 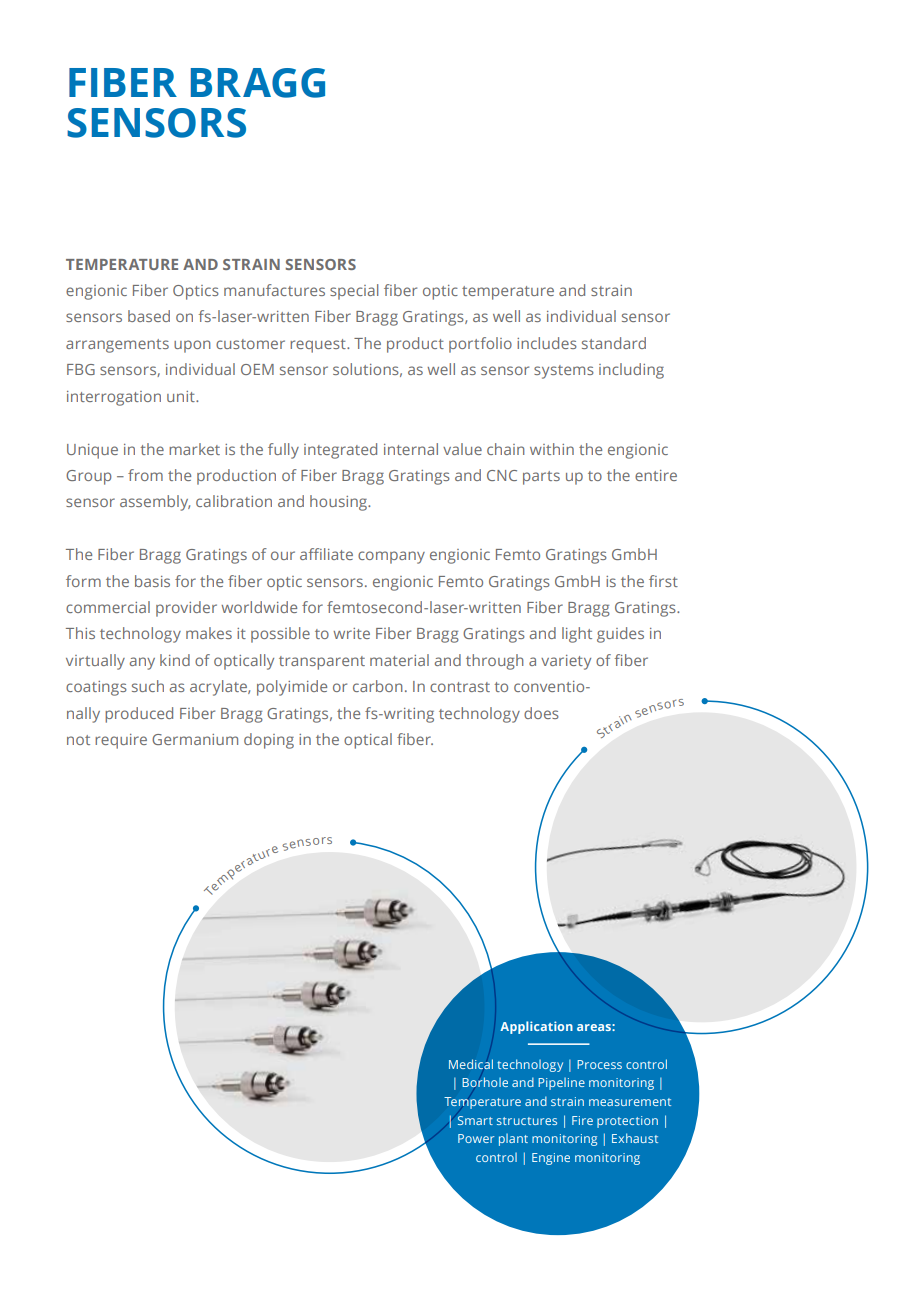 What do you see at coordinates (354, 292) in the screenshot?
I see `special` at bounding box center [354, 292].
